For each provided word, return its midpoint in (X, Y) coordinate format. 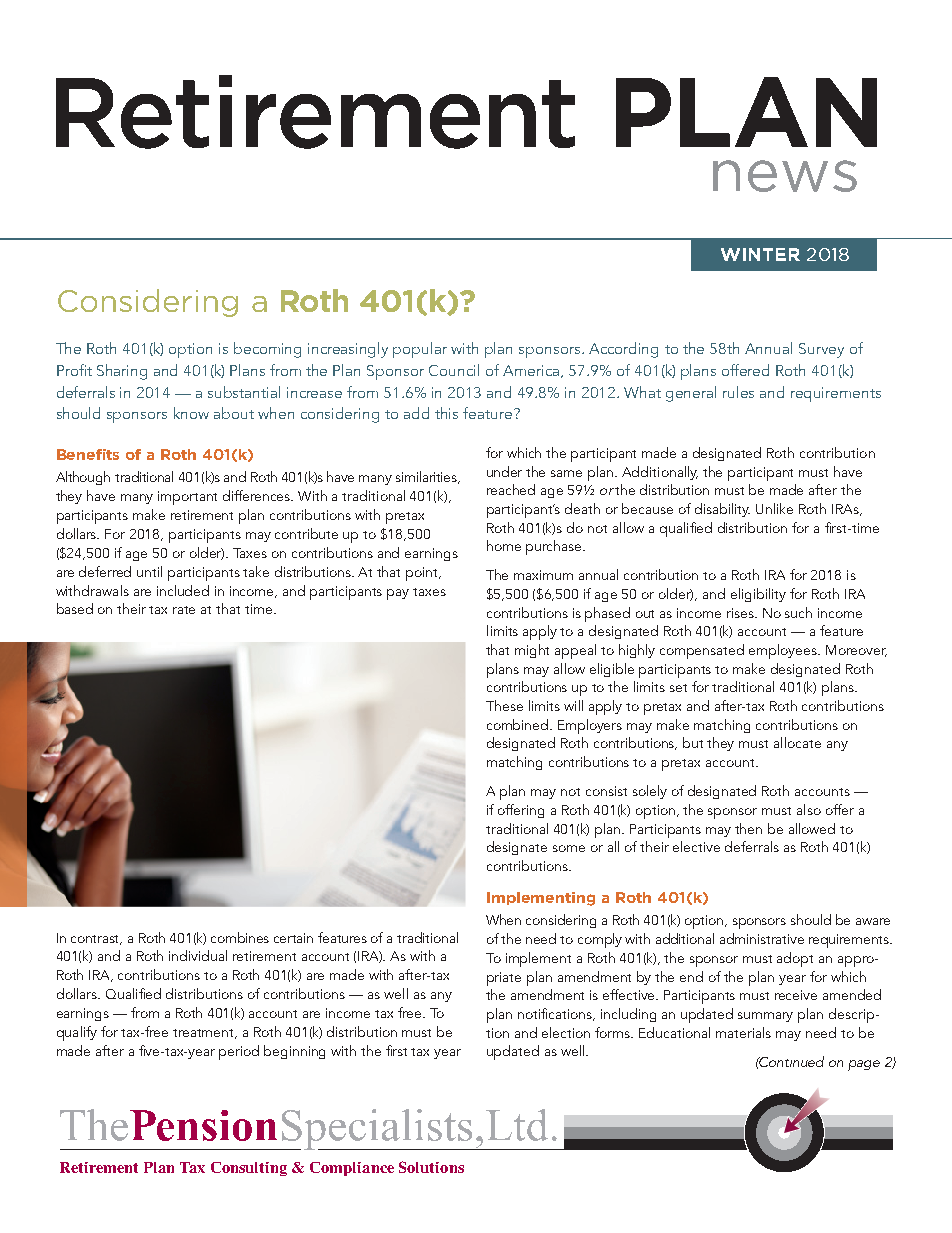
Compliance (352, 1169)
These (504, 705)
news (785, 176)
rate (184, 610)
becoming (267, 350)
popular (420, 350)
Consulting (249, 1169)
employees (784, 651)
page (864, 1065)
